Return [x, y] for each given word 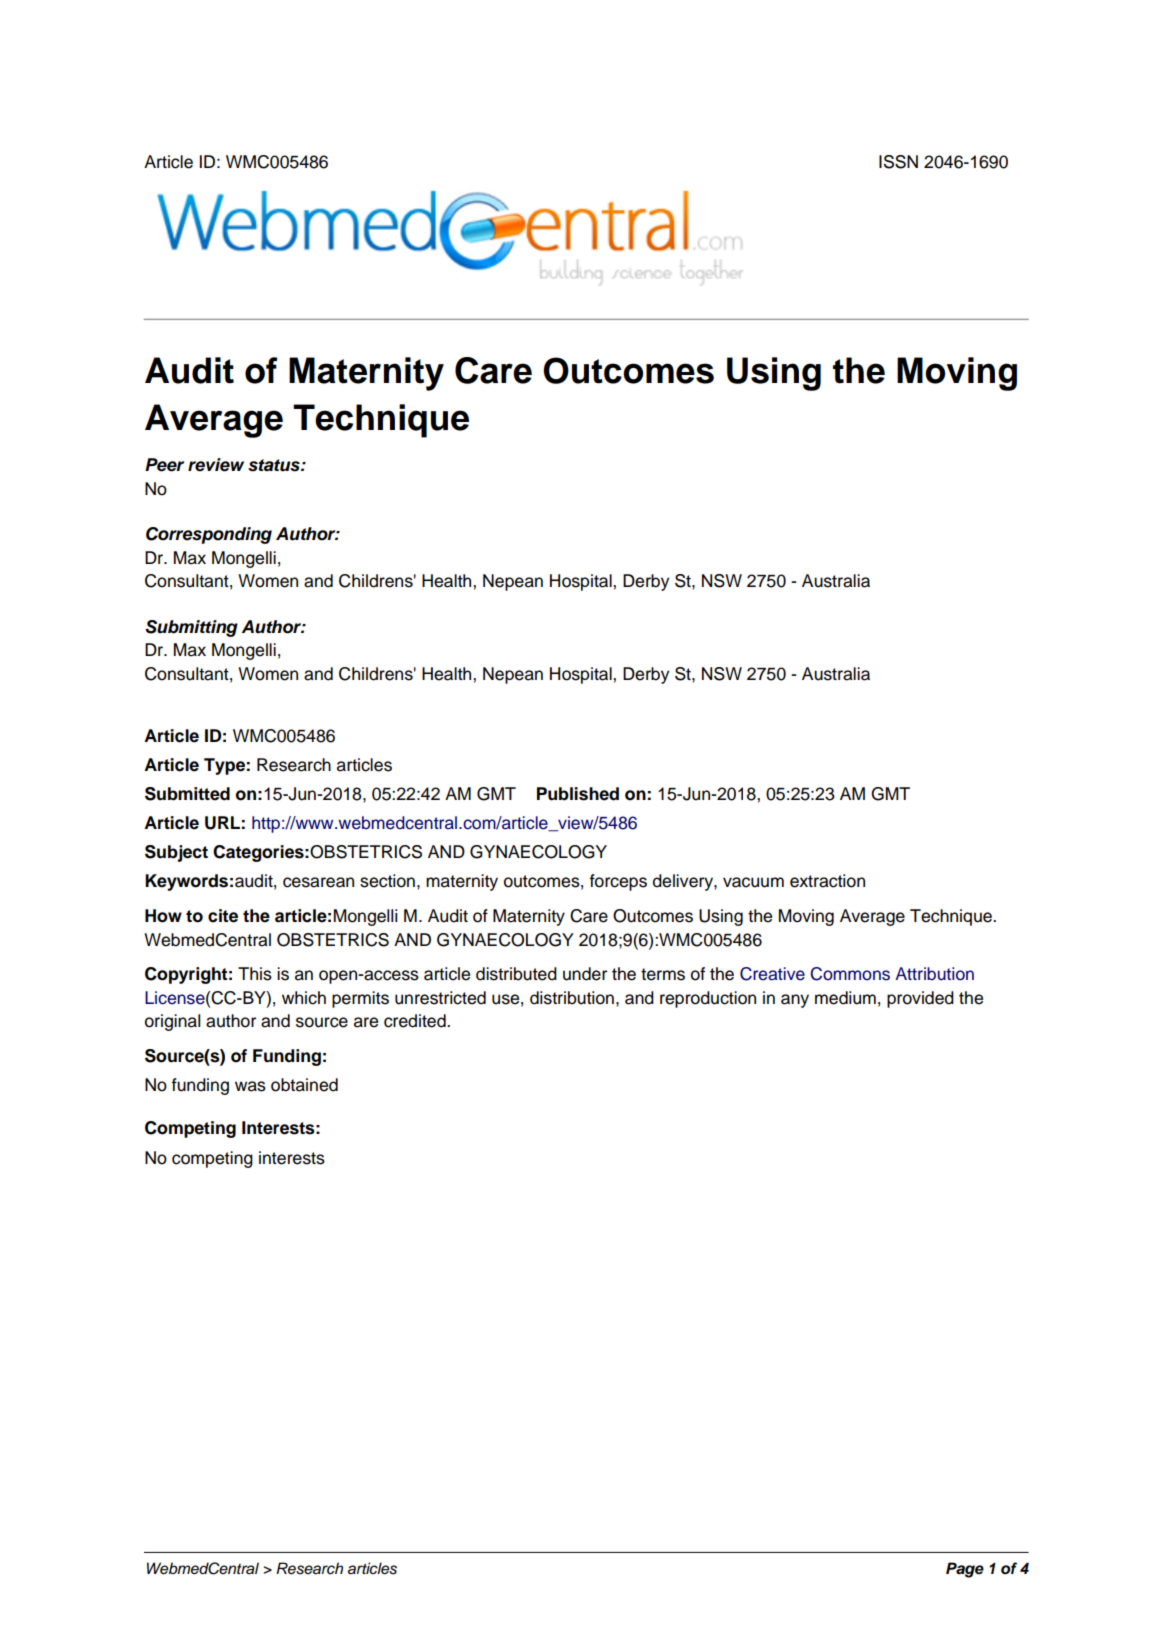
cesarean [318, 882]
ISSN [898, 162]
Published [578, 794]
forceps [618, 882]
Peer [164, 465]
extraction [827, 881]
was [250, 1086]
